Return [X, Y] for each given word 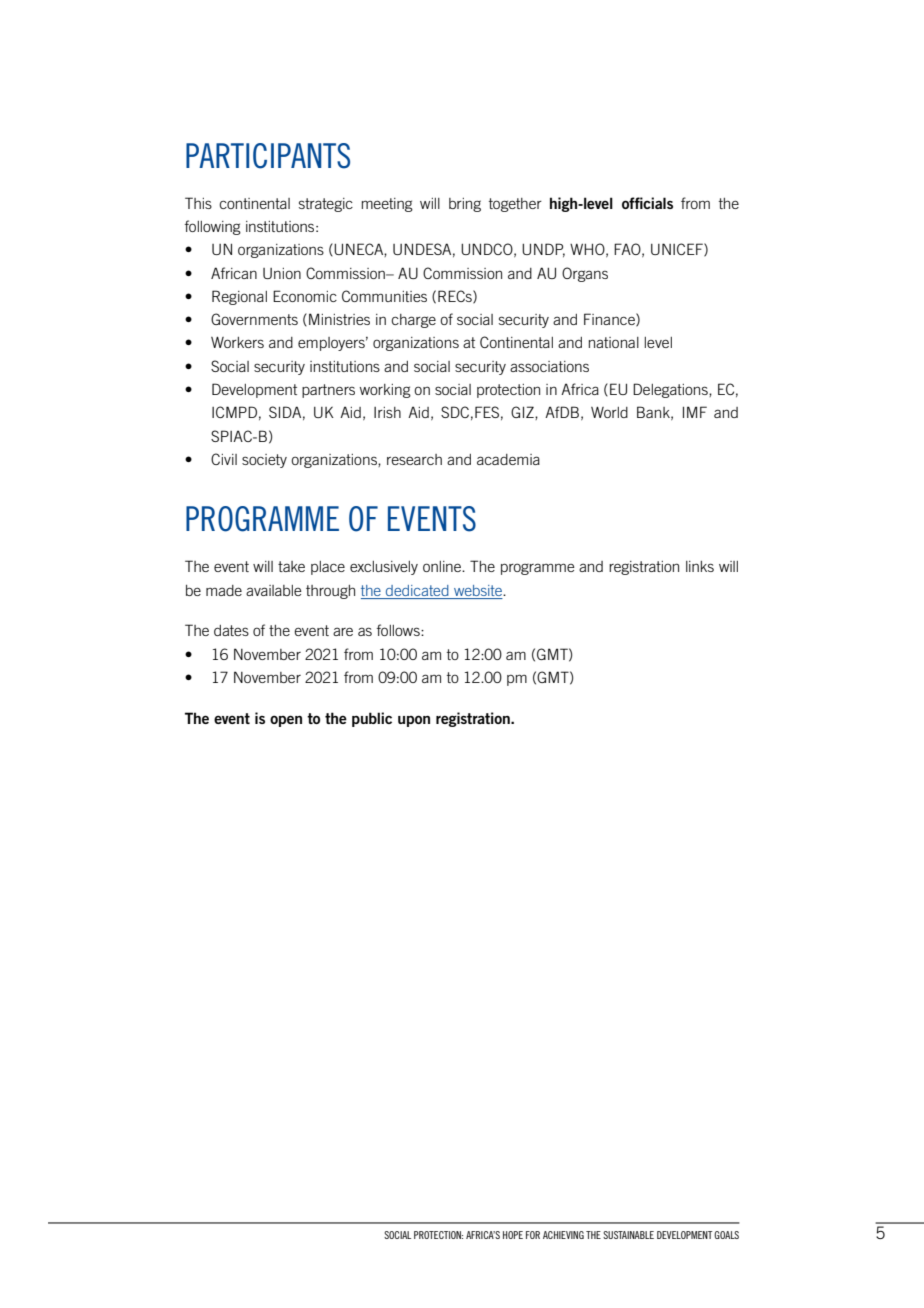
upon [414, 721]
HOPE [513, 1235]
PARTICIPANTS [268, 156]
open [286, 721]
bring [465, 205]
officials [647, 203]
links [700, 566]
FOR [533, 1235]
